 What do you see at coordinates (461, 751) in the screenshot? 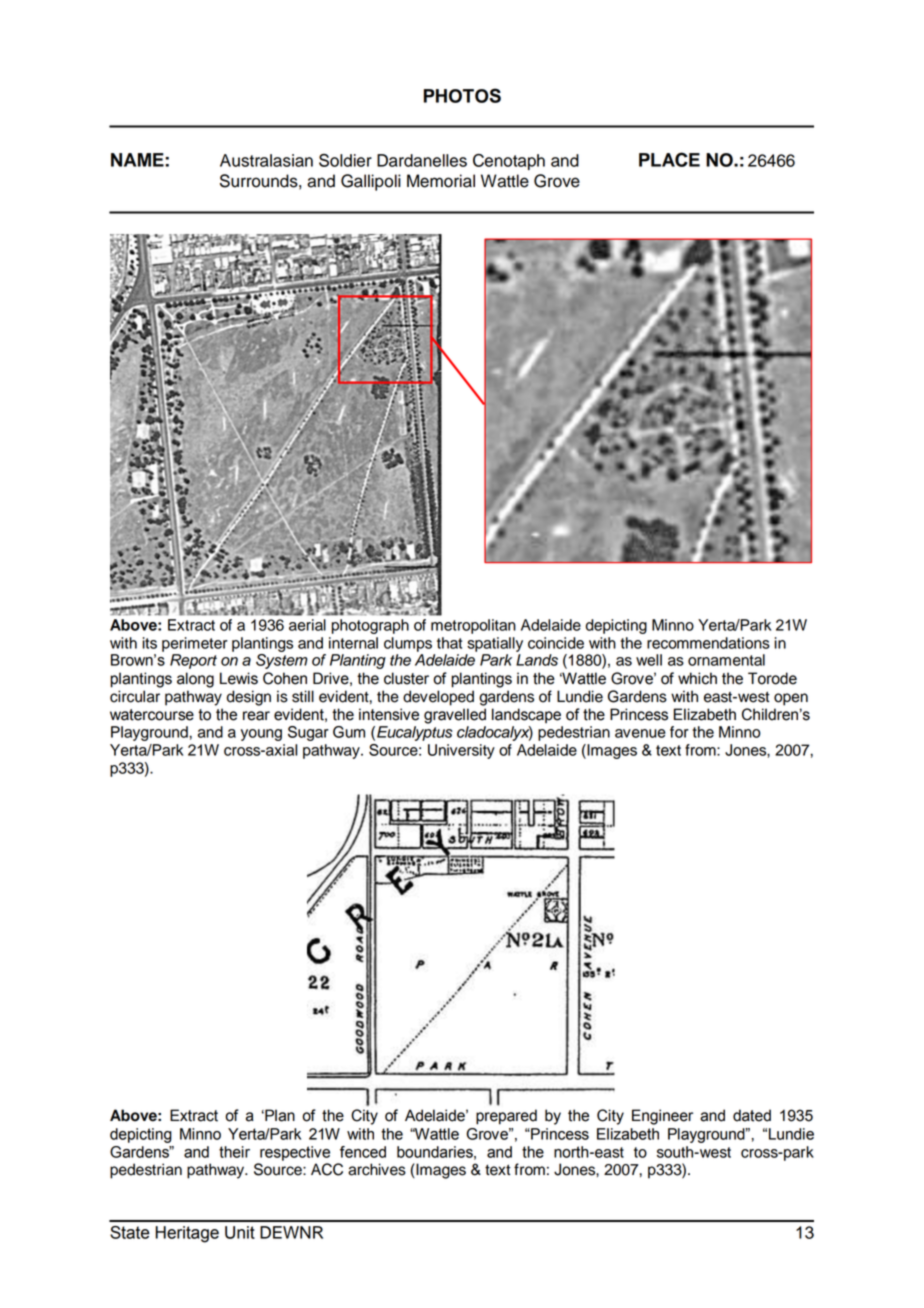
I see `University` at bounding box center [461, 751].
